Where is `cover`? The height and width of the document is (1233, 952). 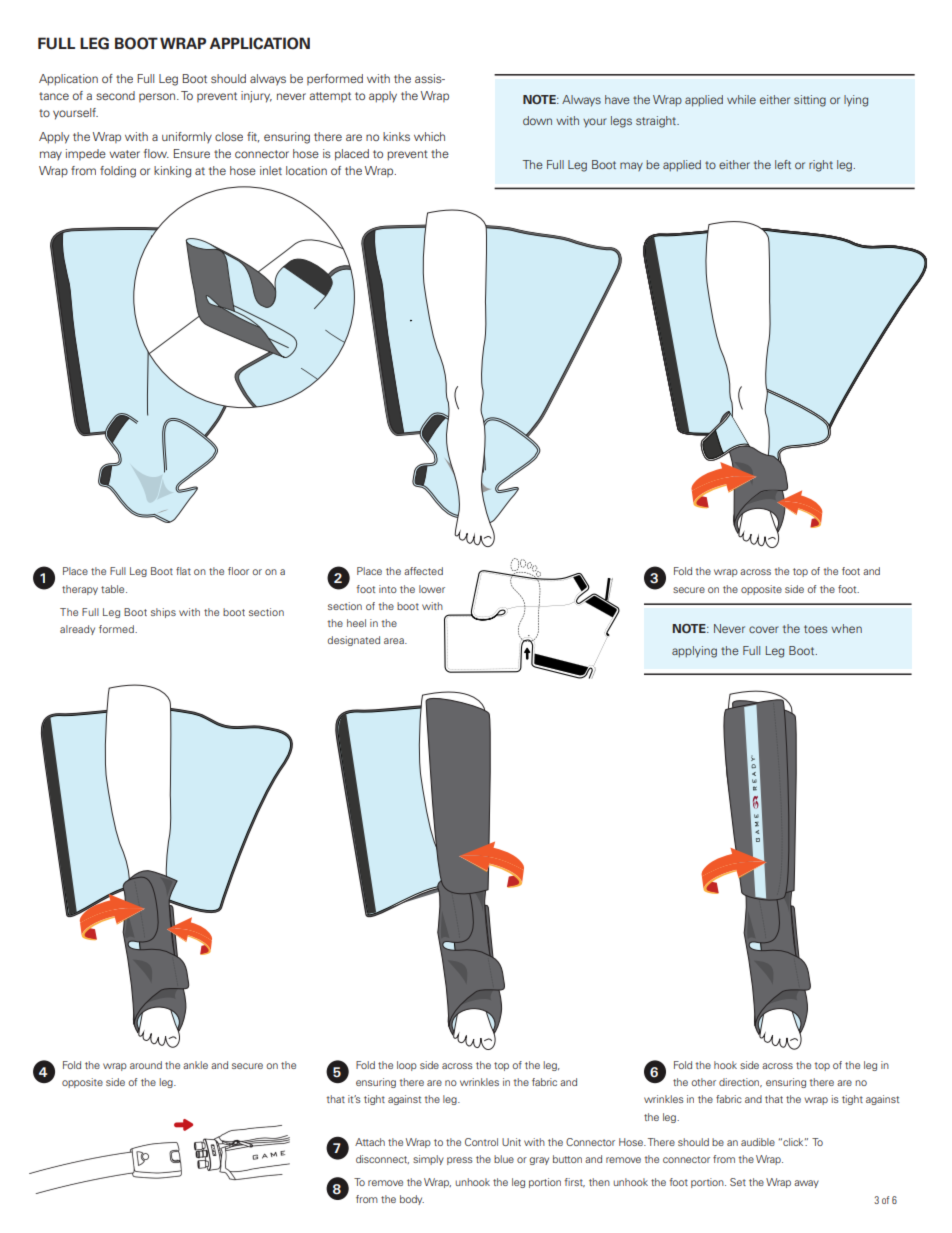 cover is located at coordinates (764, 629).
